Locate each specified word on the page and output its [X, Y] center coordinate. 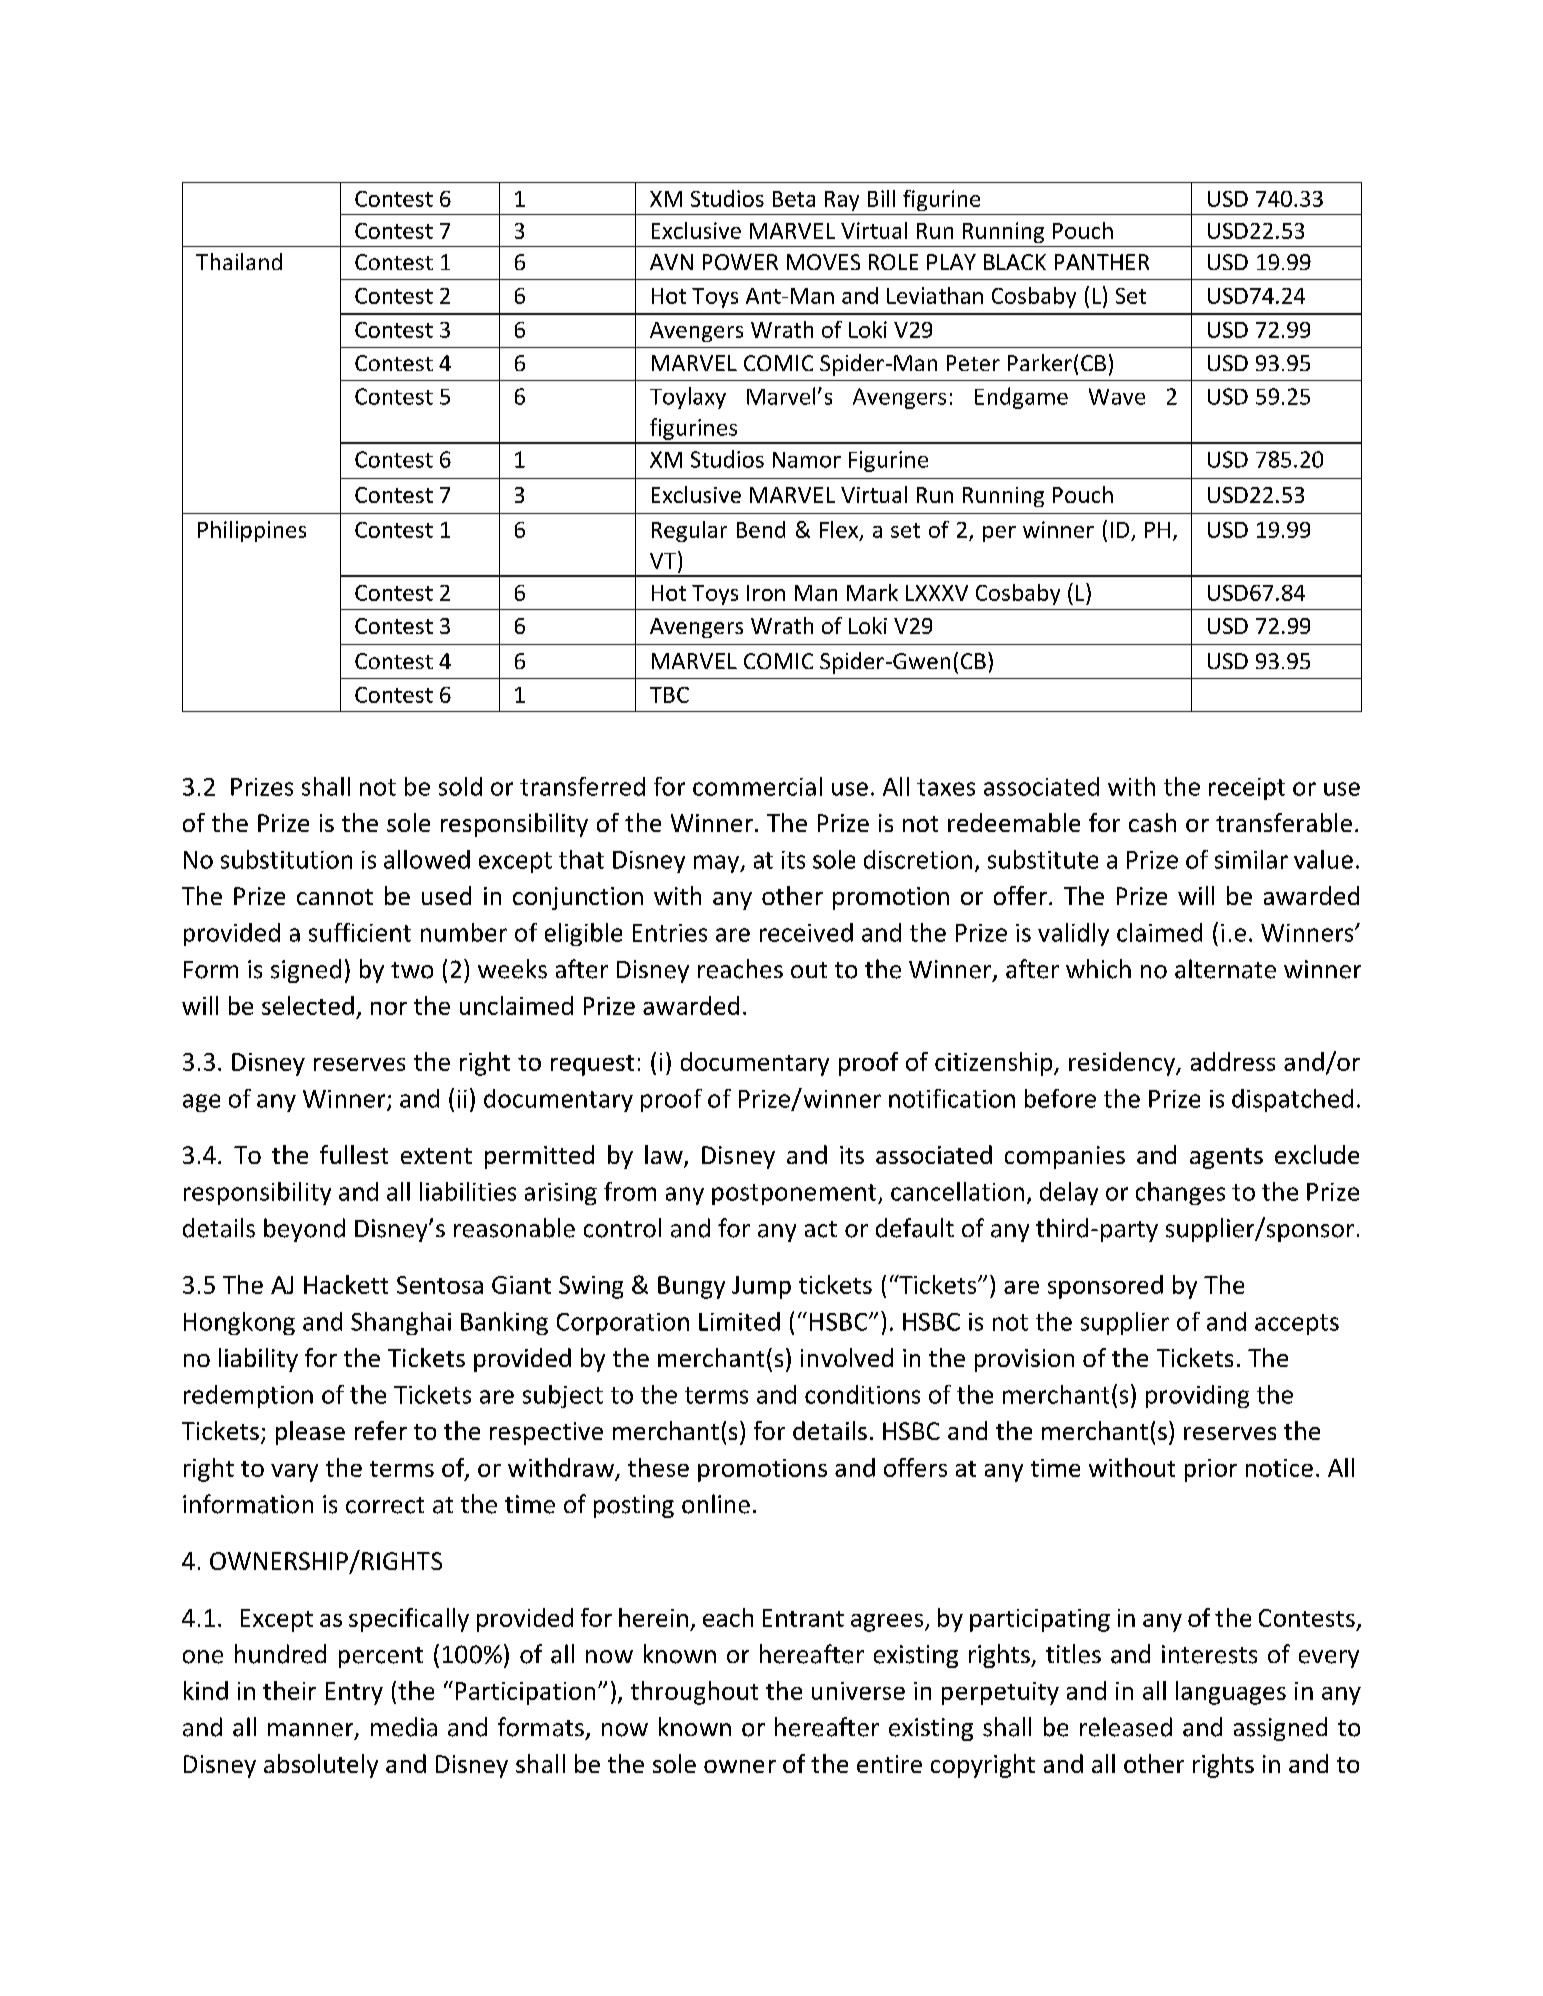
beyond [304, 1230]
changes [1180, 1193]
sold [460, 786]
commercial [757, 786]
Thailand [239, 261]
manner [312, 1731]
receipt [1247, 789]
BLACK [1015, 262]
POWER [740, 262]
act [821, 1229]
